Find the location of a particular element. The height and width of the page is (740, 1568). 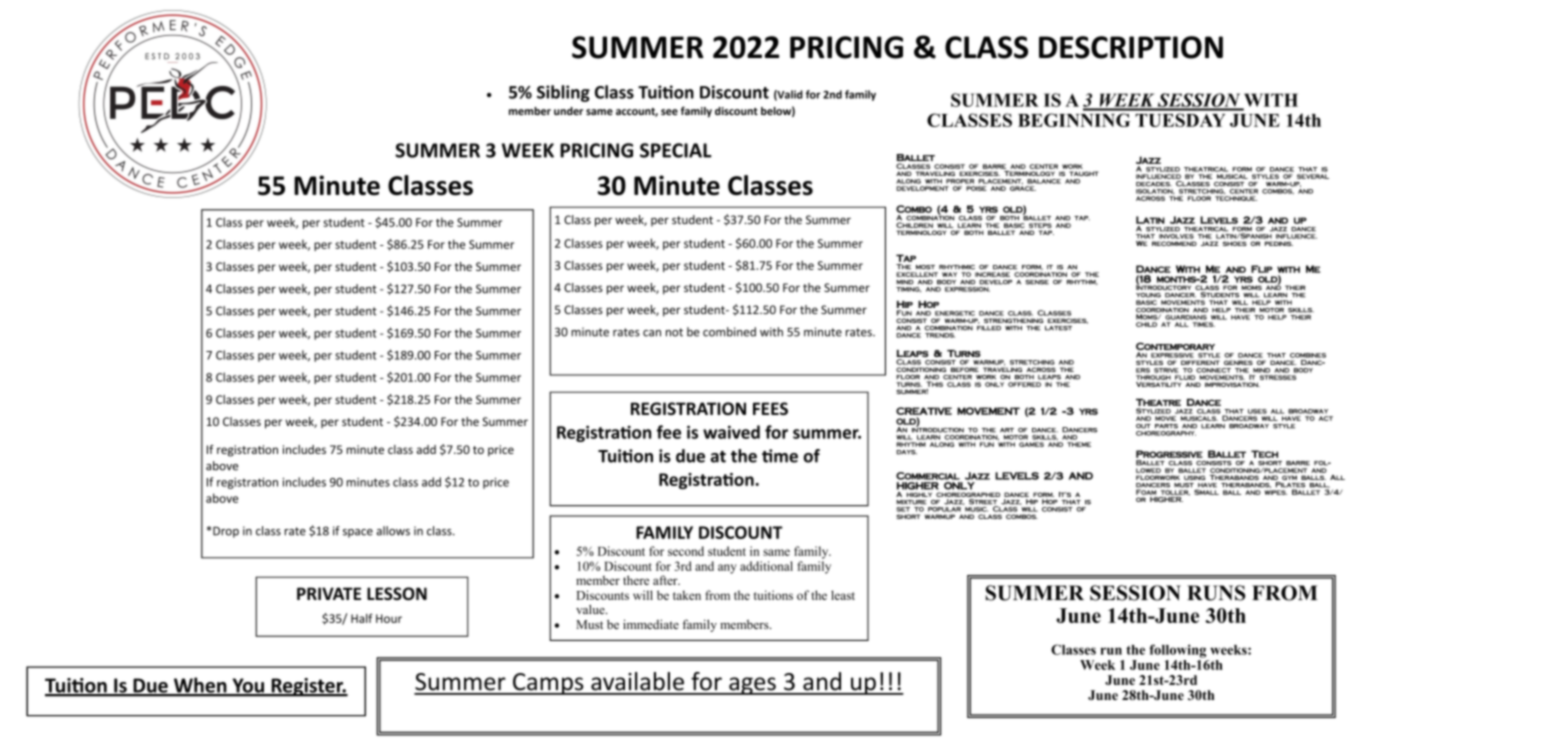

Sibling is located at coordinates (563, 93).
